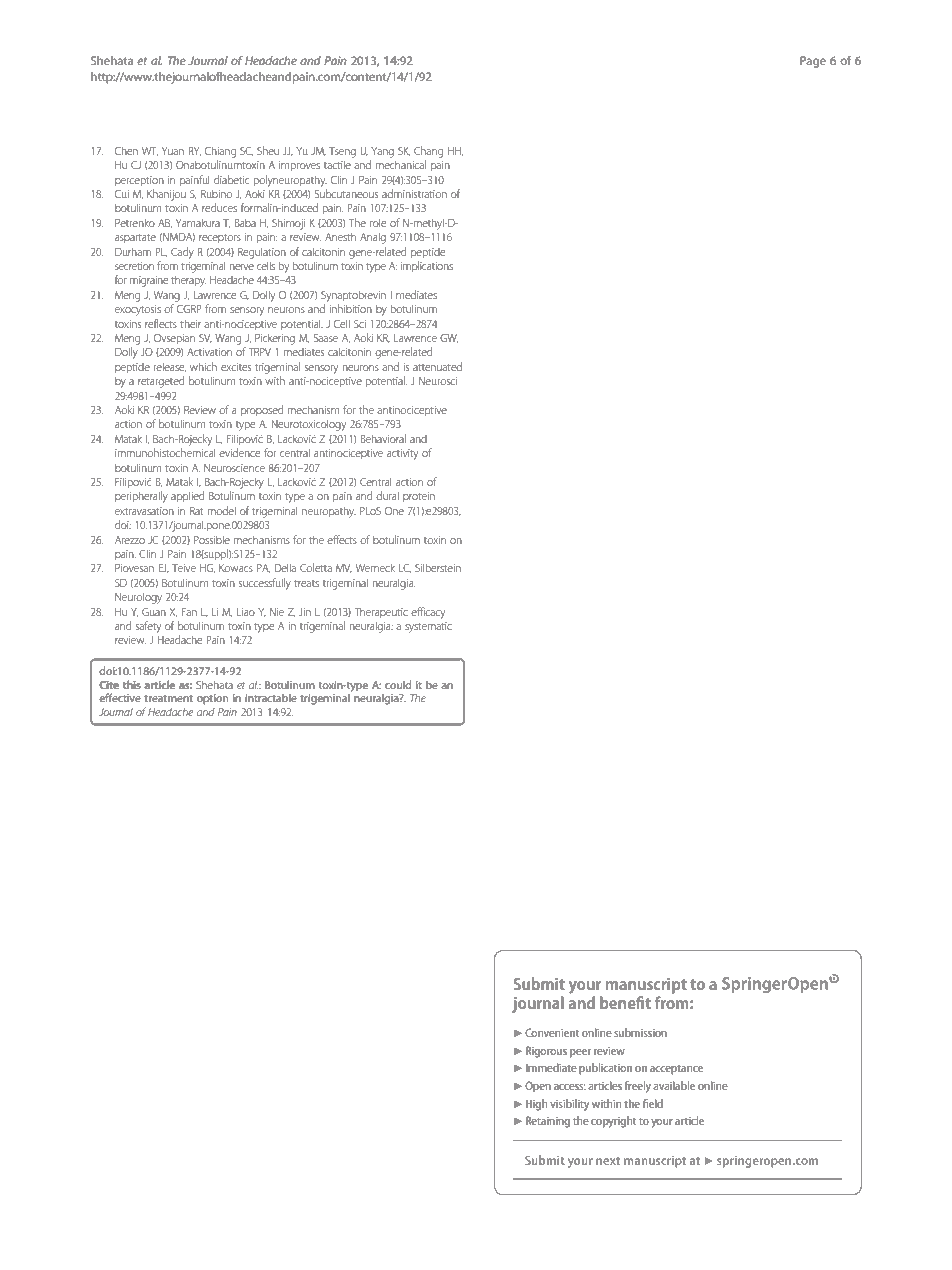  I want to click on Retaining, so click(548, 1122).
